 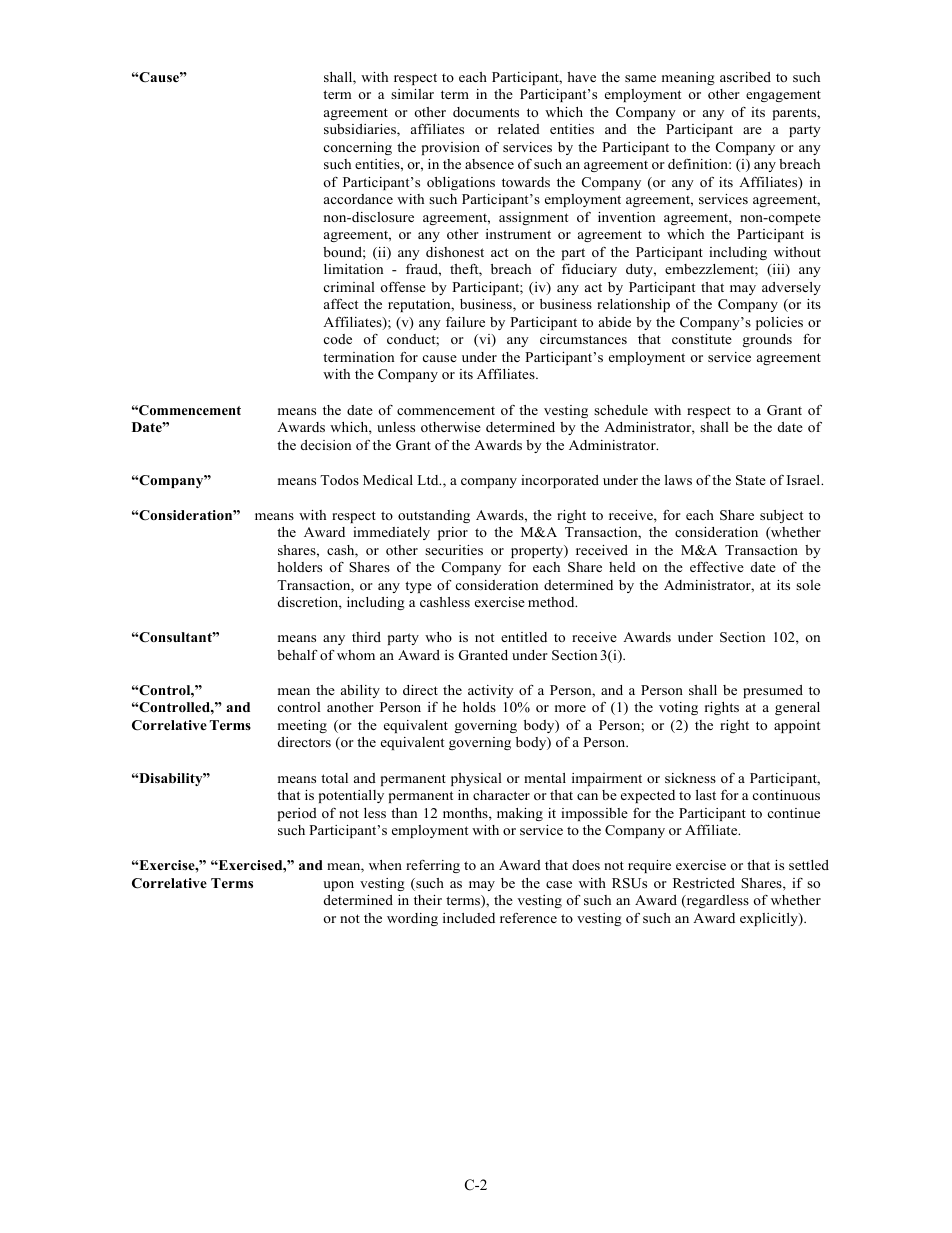 What do you see at coordinates (338, 886) in the image?
I see `upon` at bounding box center [338, 886].
